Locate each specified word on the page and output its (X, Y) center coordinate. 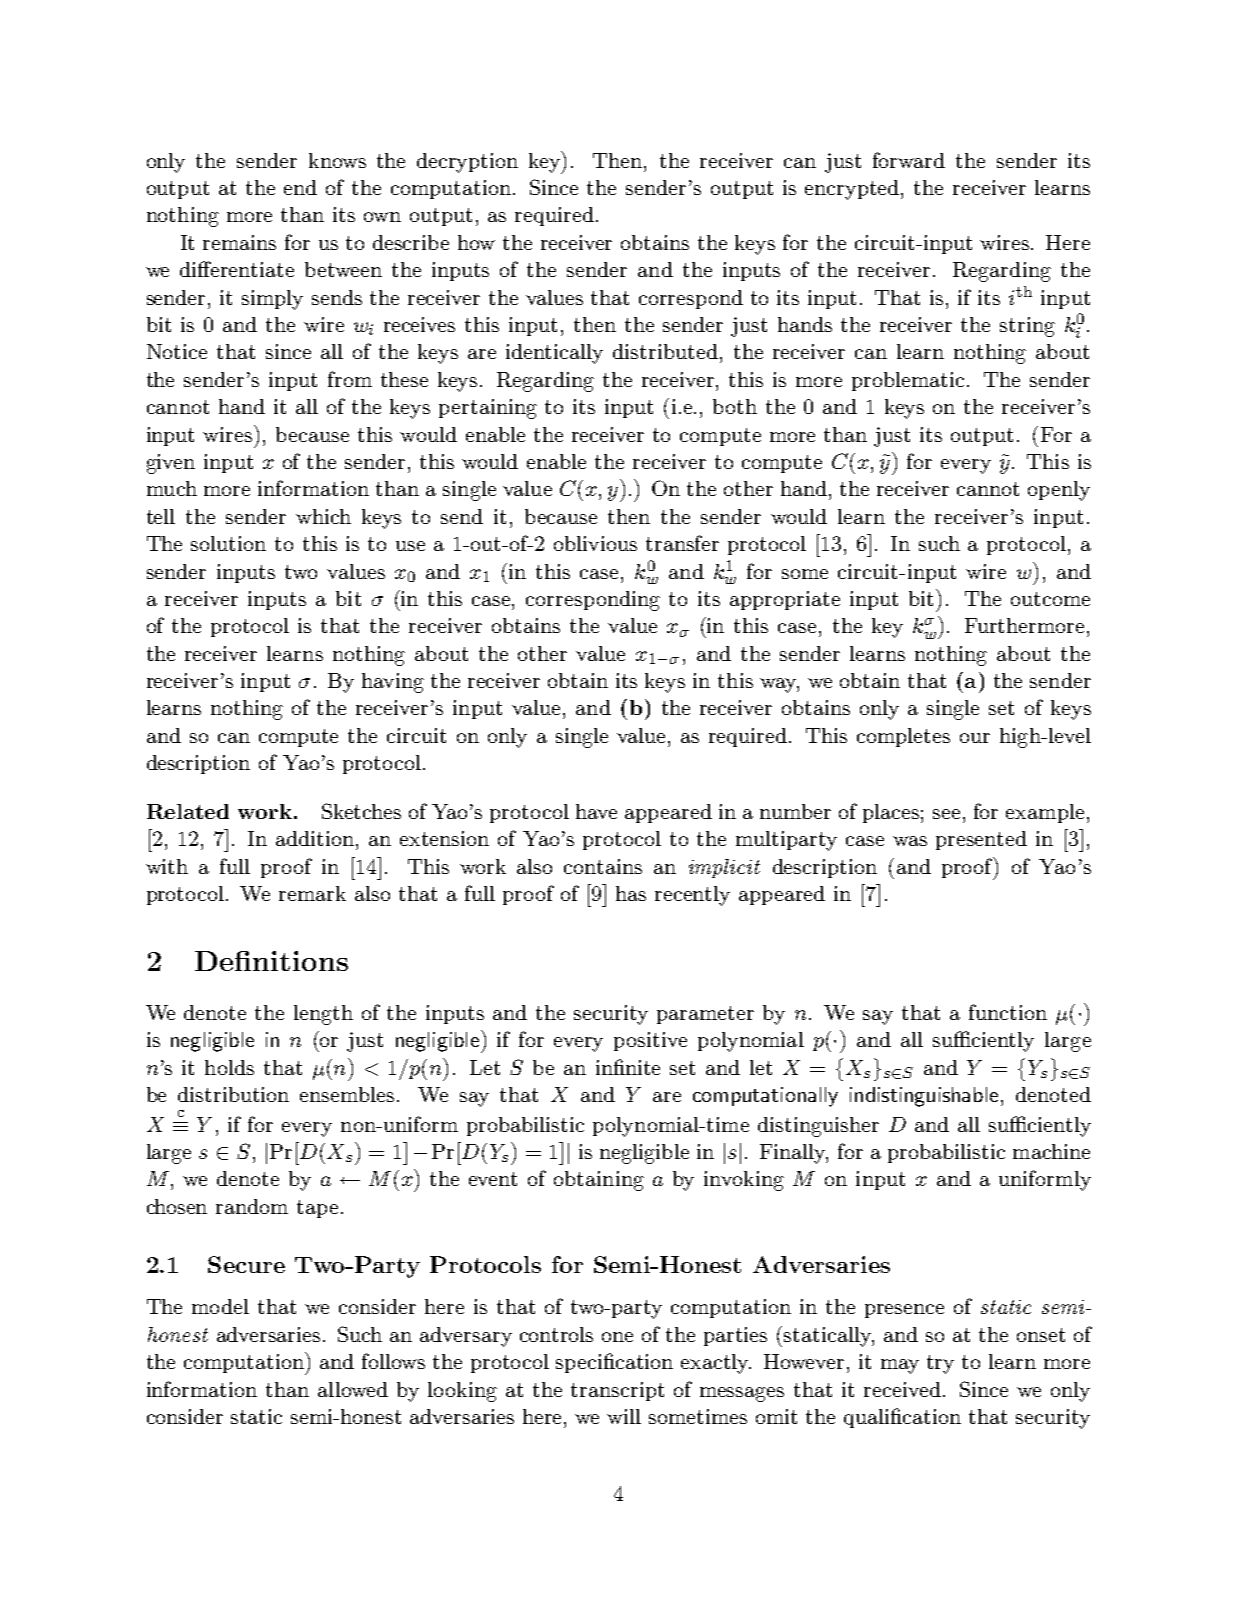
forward (909, 160)
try (940, 1364)
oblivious (595, 543)
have (596, 811)
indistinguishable (924, 1097)
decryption (467, 163)
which (323, 516)
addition (316, 838)
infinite (628, 1067)
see (946, 814)
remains (239, 242)
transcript (617, 1391)
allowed (353, 1389)
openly (1059, 491)
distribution (233, 1094)
